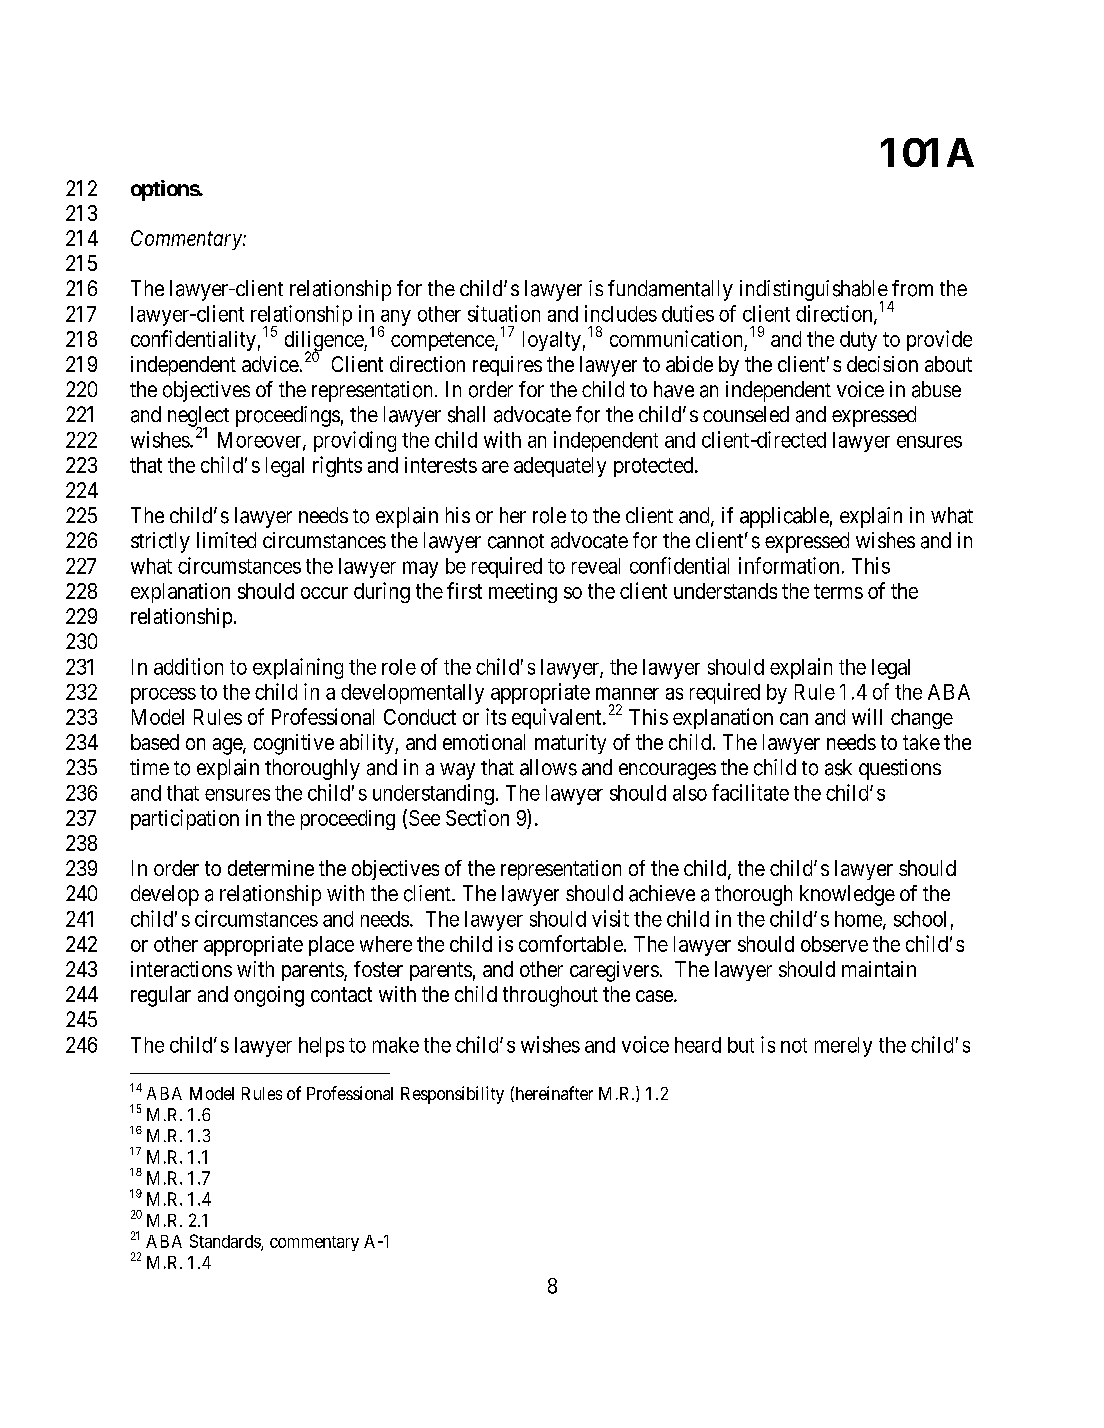  What do you see at coordinates (226, 540) in the page?
I see `limited` at bounding box center [226, 540].
